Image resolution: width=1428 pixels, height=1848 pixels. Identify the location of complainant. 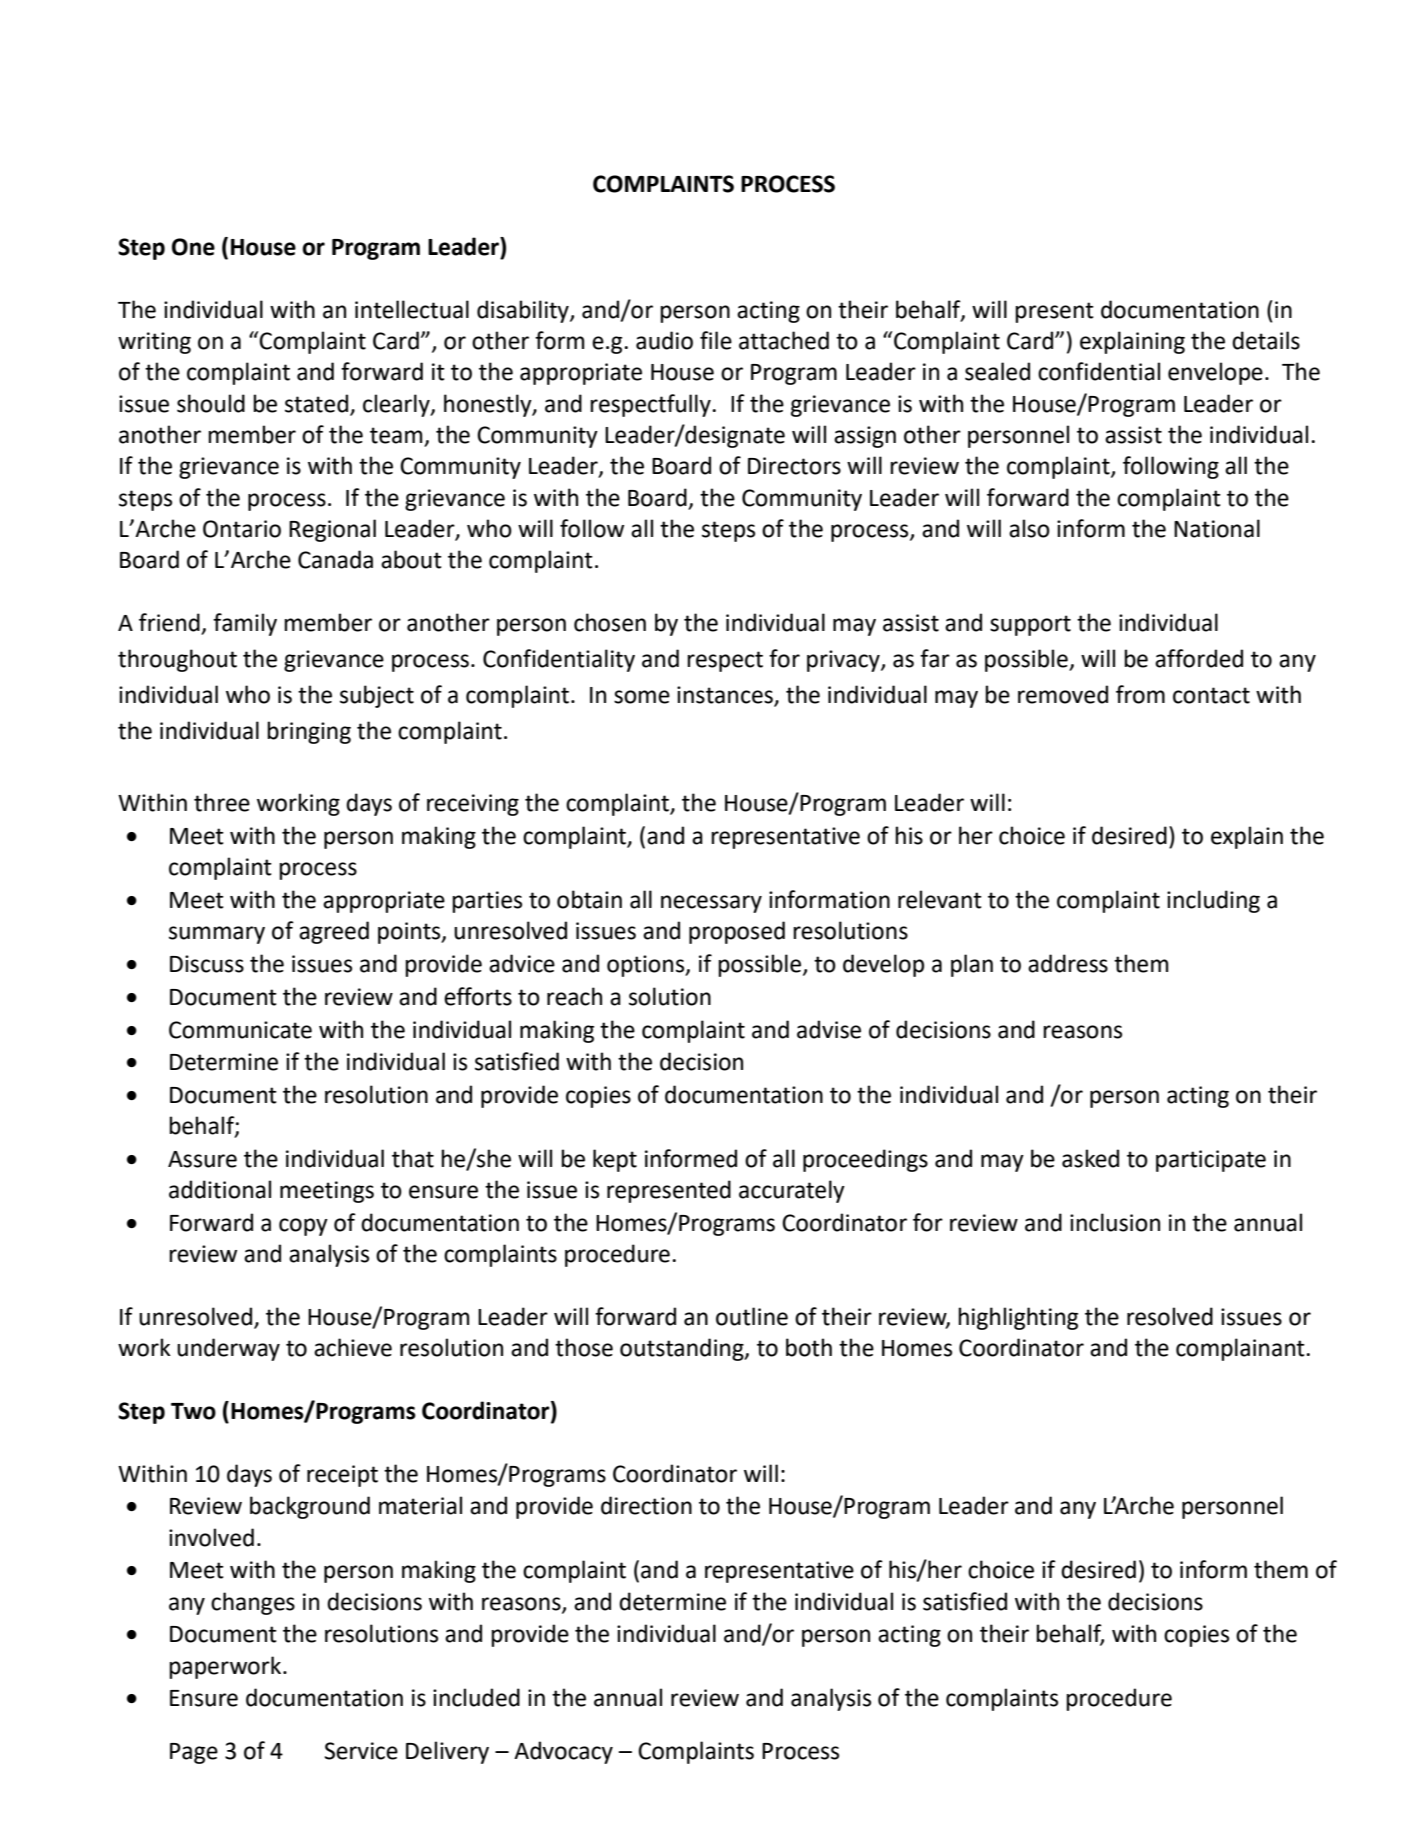
(1241, 1349).
